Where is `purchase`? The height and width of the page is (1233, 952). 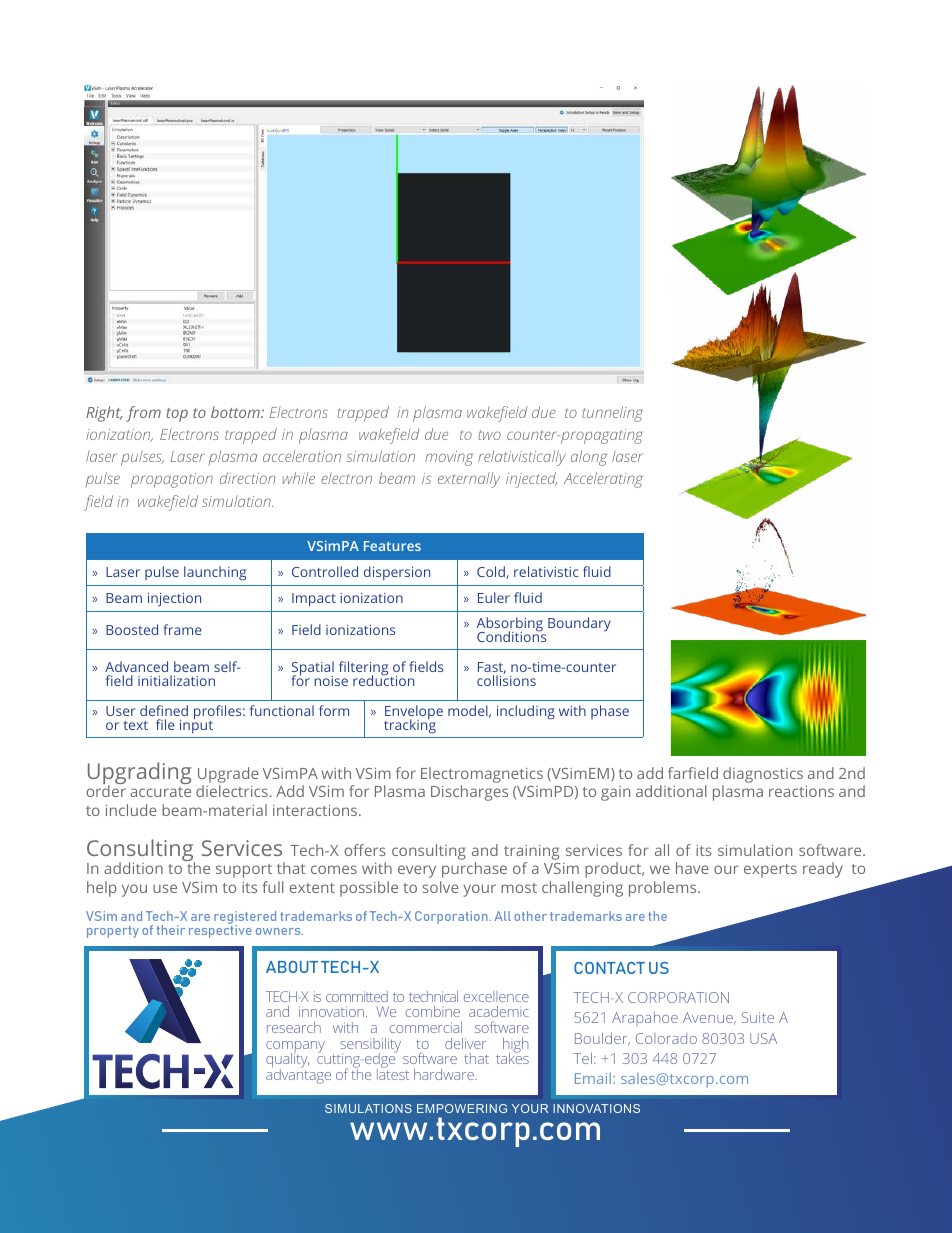
purchase is located at coordinates (474, 870).
